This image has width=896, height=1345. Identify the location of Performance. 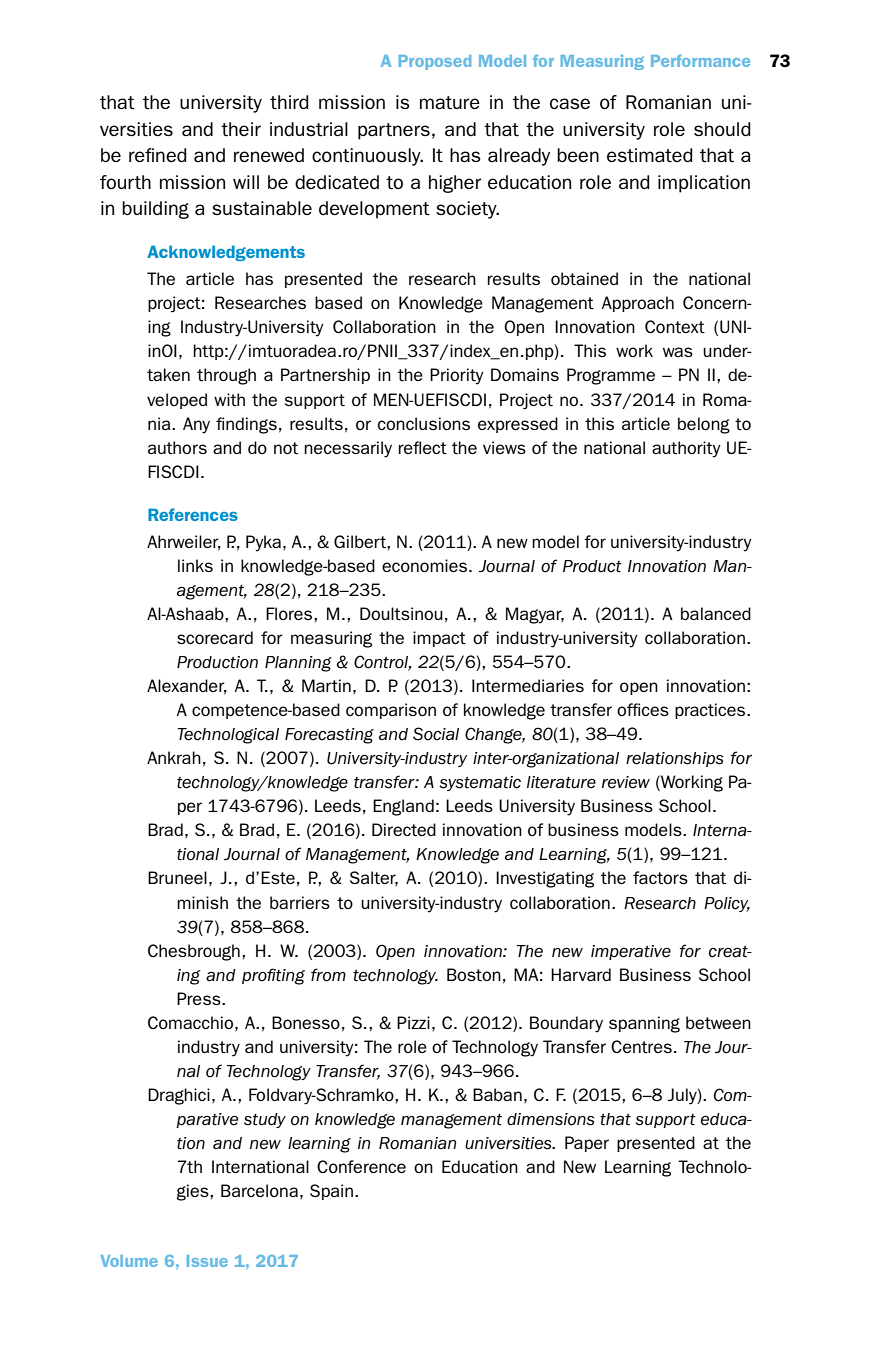
(700, 61).
